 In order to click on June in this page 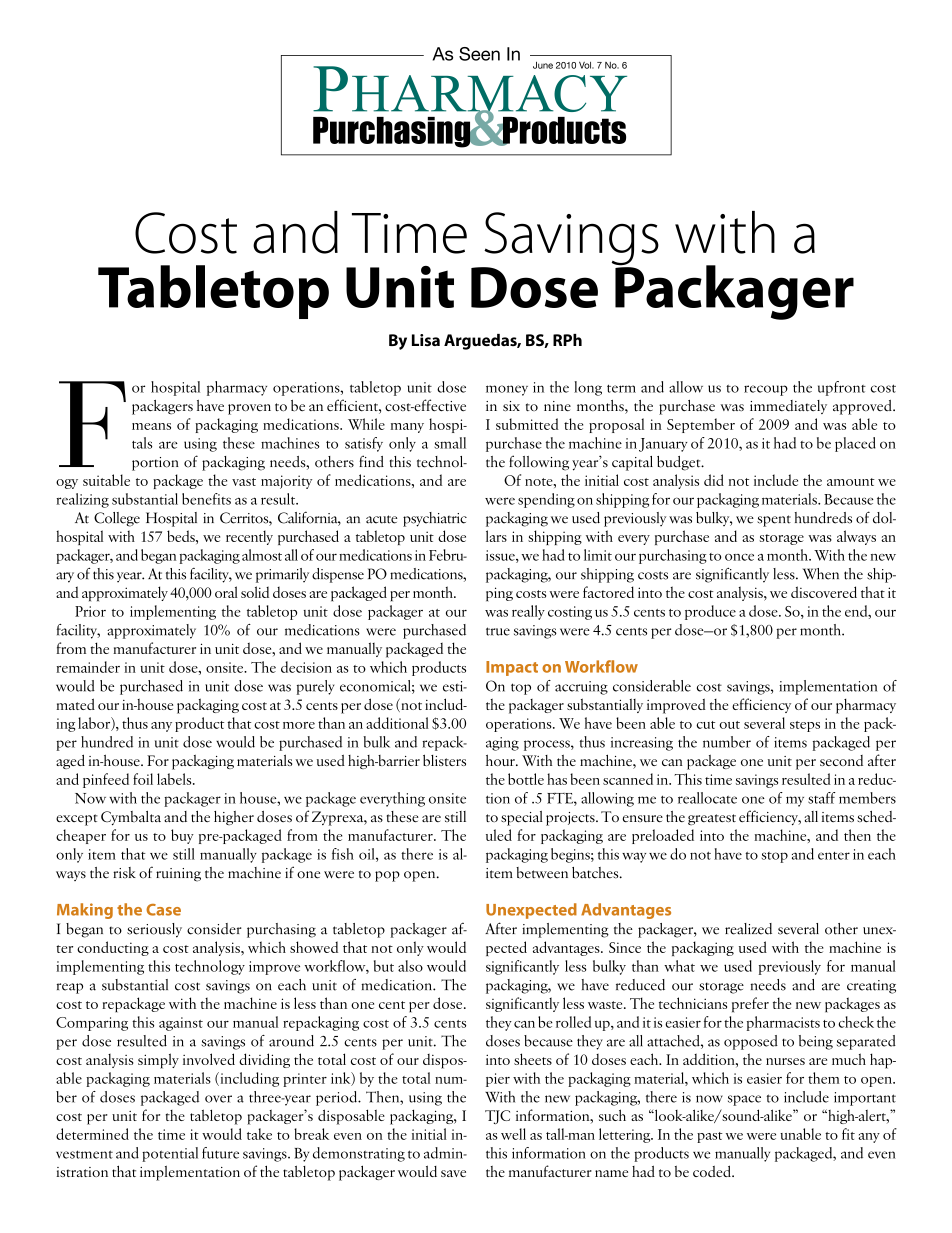, I will do `click(543, 65)`.
